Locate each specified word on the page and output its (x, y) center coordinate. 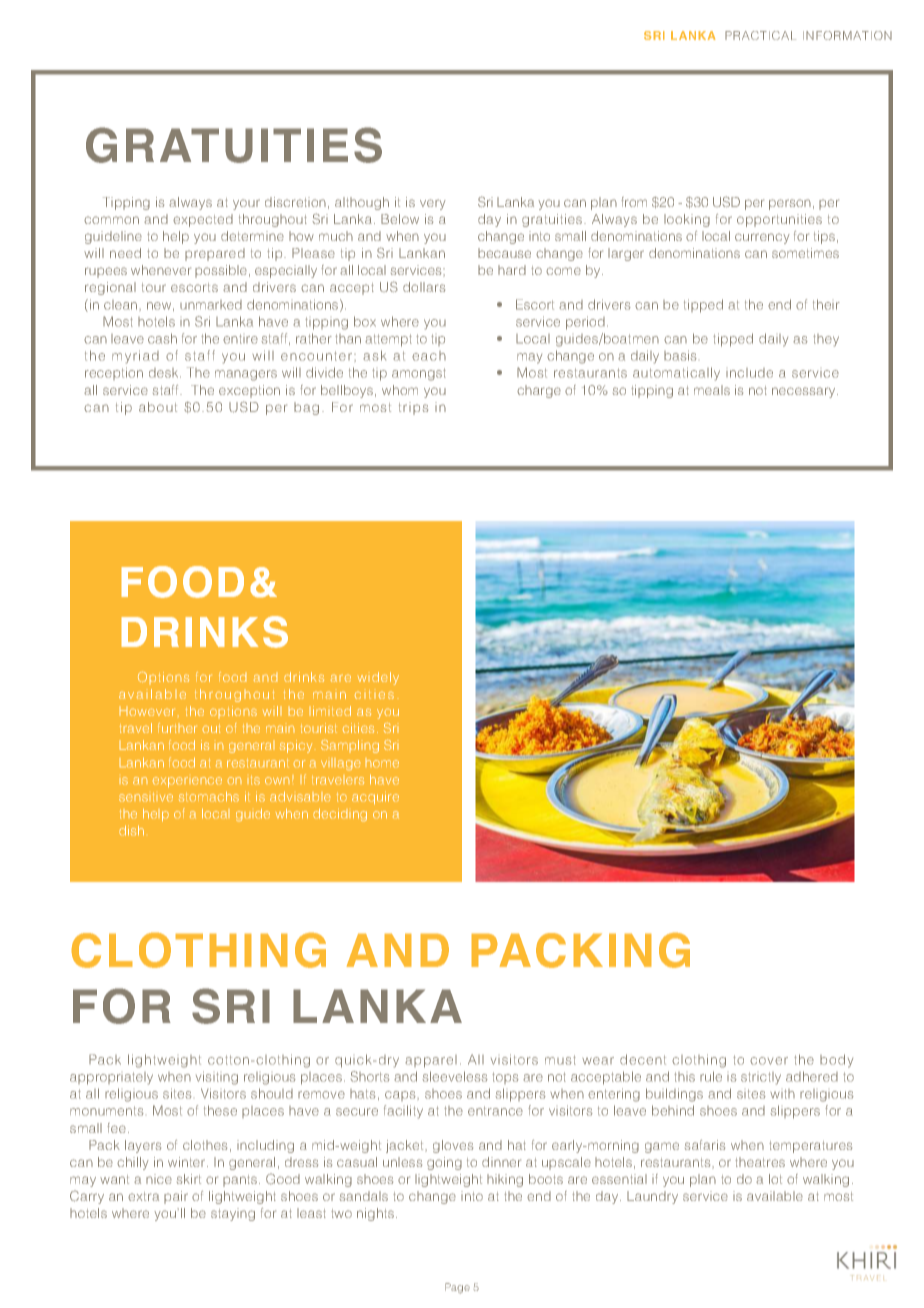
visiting (217, 1078)
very (433, 204)
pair (176, 1197)
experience (187, 782)
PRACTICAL (760, 35)
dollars (424, 287)
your (246, 204)
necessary (805, 392)
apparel (431, 1061)
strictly (761, 1078)
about (158, 407)
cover (769, 1061)
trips (413, 408)
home (382, 763)
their (826, 304)
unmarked (211, 305)
